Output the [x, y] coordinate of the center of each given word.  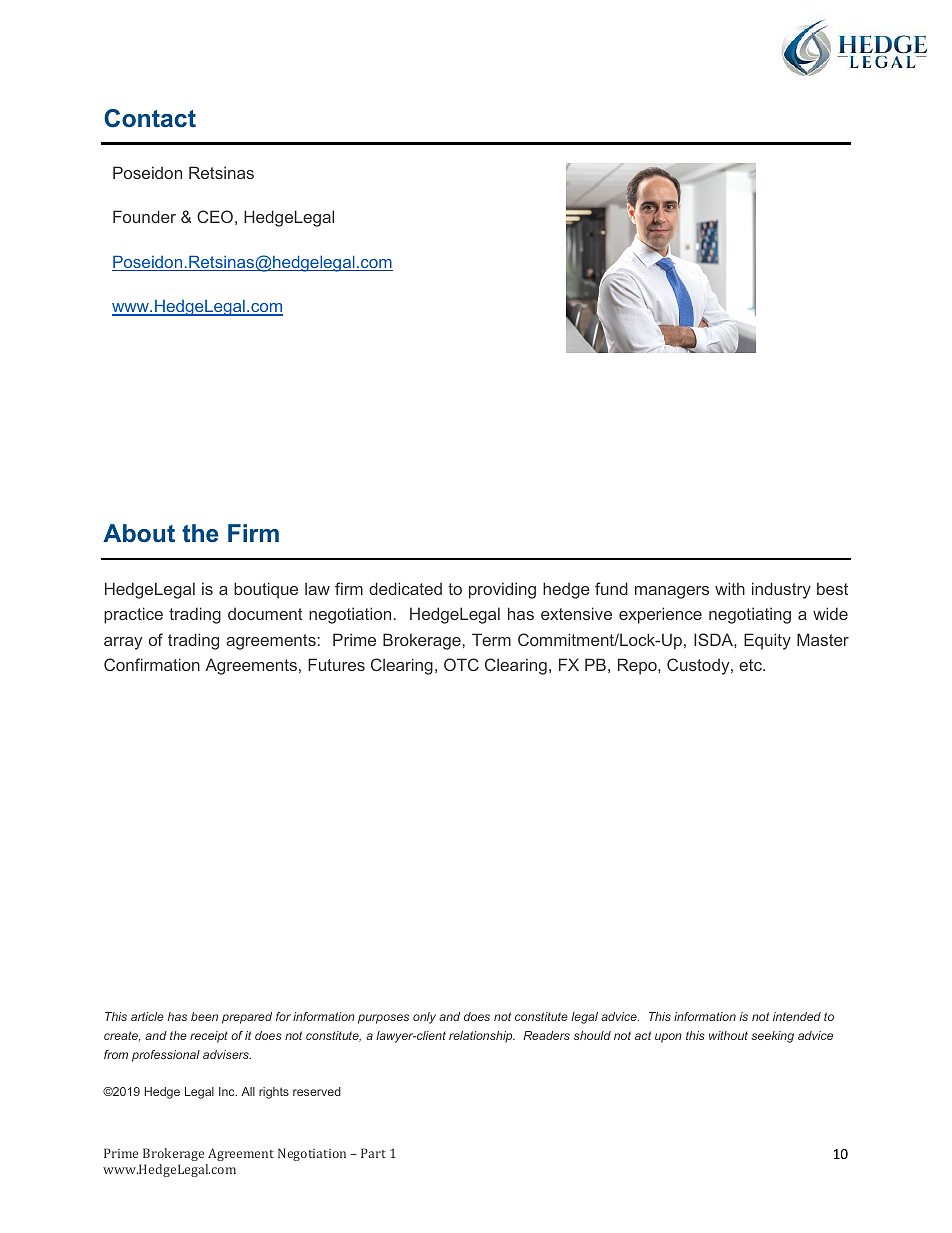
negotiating [750, 615]
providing [502, 590]
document [265, 614]
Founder [144, 216]
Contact [150, 118]
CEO [215, 216]
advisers [227, 1054]
